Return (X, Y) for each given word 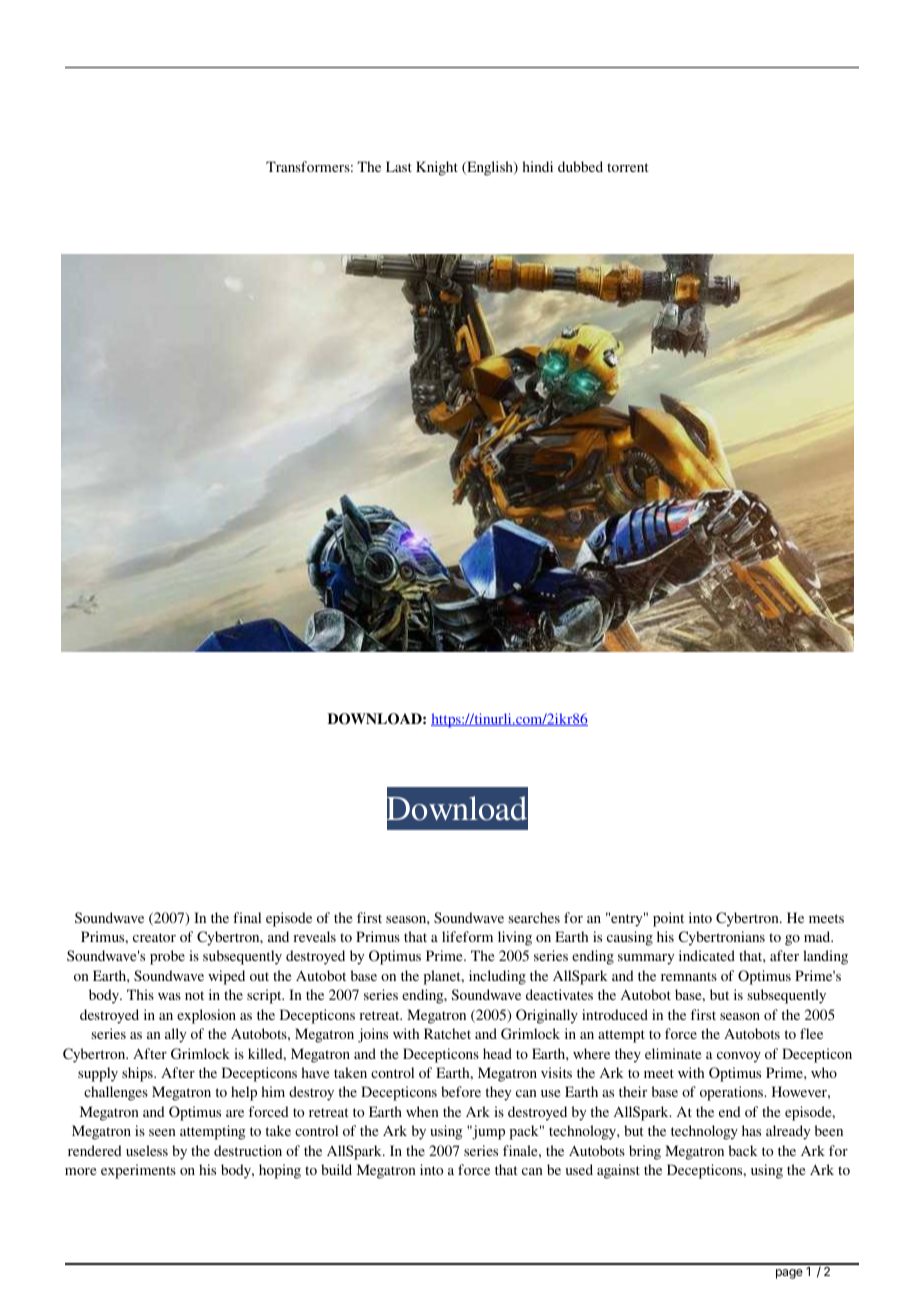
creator (154, 937)
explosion (206, 1016)
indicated (707, 955)
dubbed (580, 166)
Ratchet (447, 1033)
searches (534, 917)
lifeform (467, 936)
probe (167, 957)
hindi (538, 166)
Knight (437, 168)
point (668, 919)
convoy (739, 1057)
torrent (628, 167)
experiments (138, 1171)
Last (399, 166)
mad (818, 936)
